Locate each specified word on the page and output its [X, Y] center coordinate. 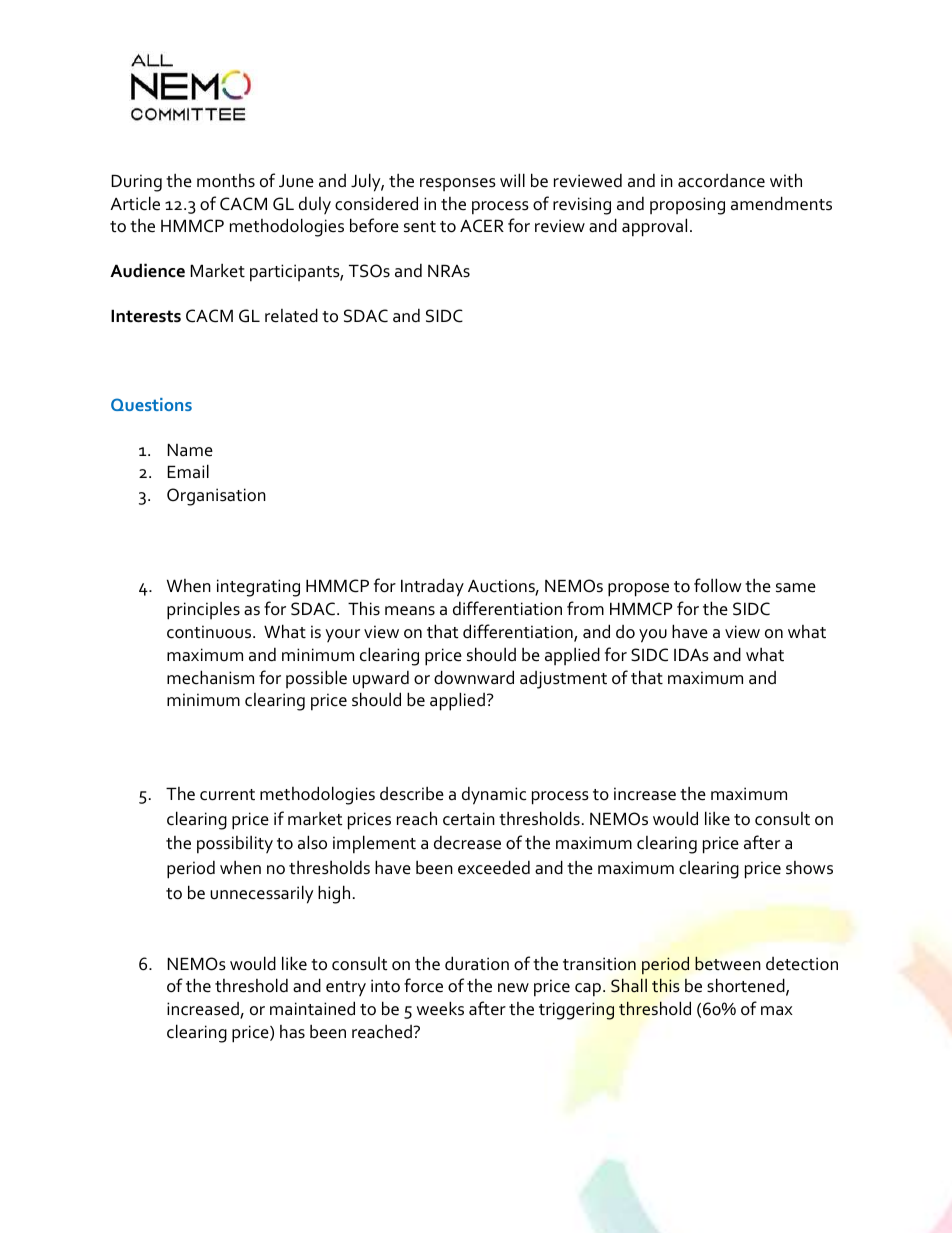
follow [718, 585]
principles [203, 610]
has [292, 1032]
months [226, 181]
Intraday [432, 587]
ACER [482, 226]
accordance [721, 181]
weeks [440, 1008]
